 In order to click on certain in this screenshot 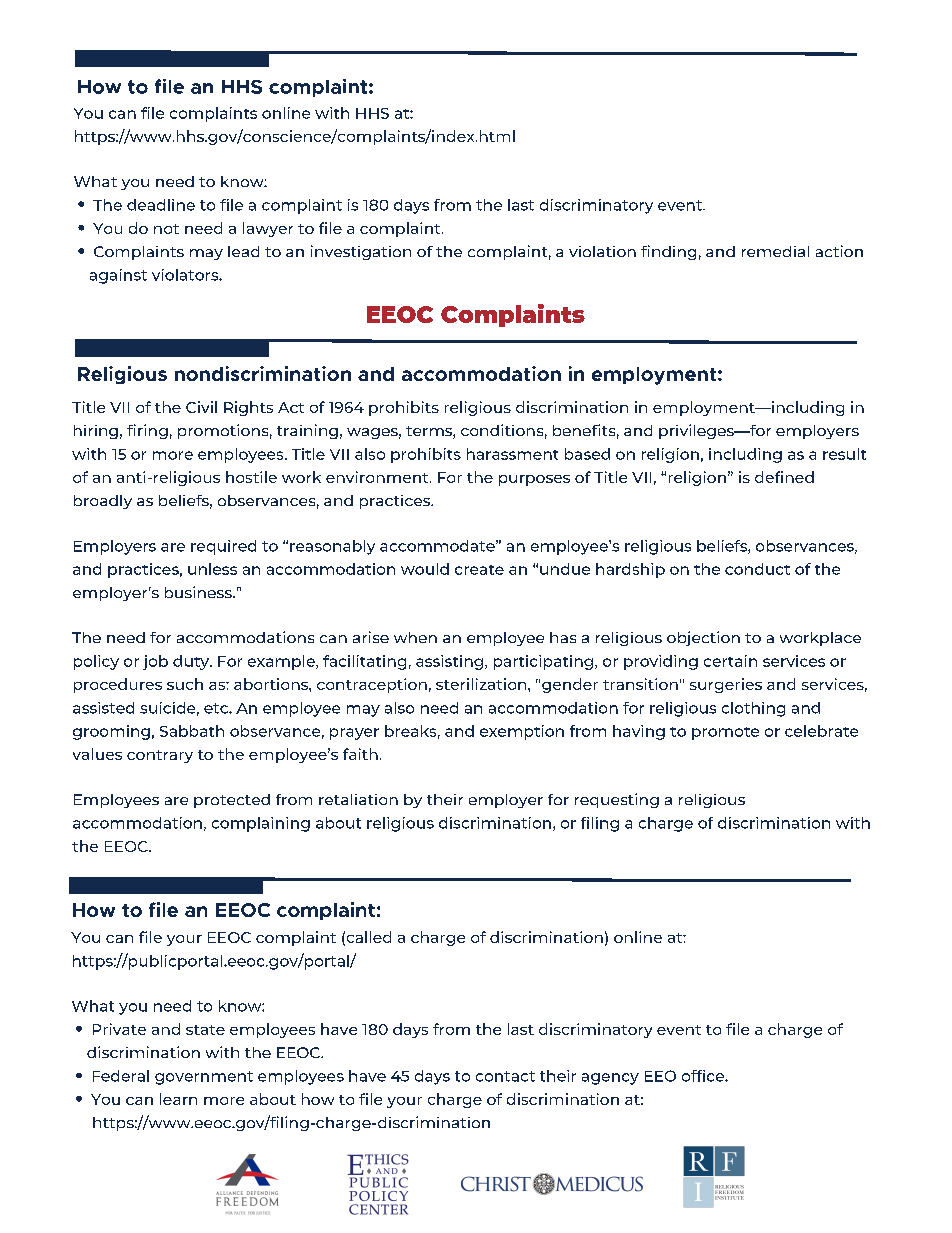, I will do `click(730, 661)`.
